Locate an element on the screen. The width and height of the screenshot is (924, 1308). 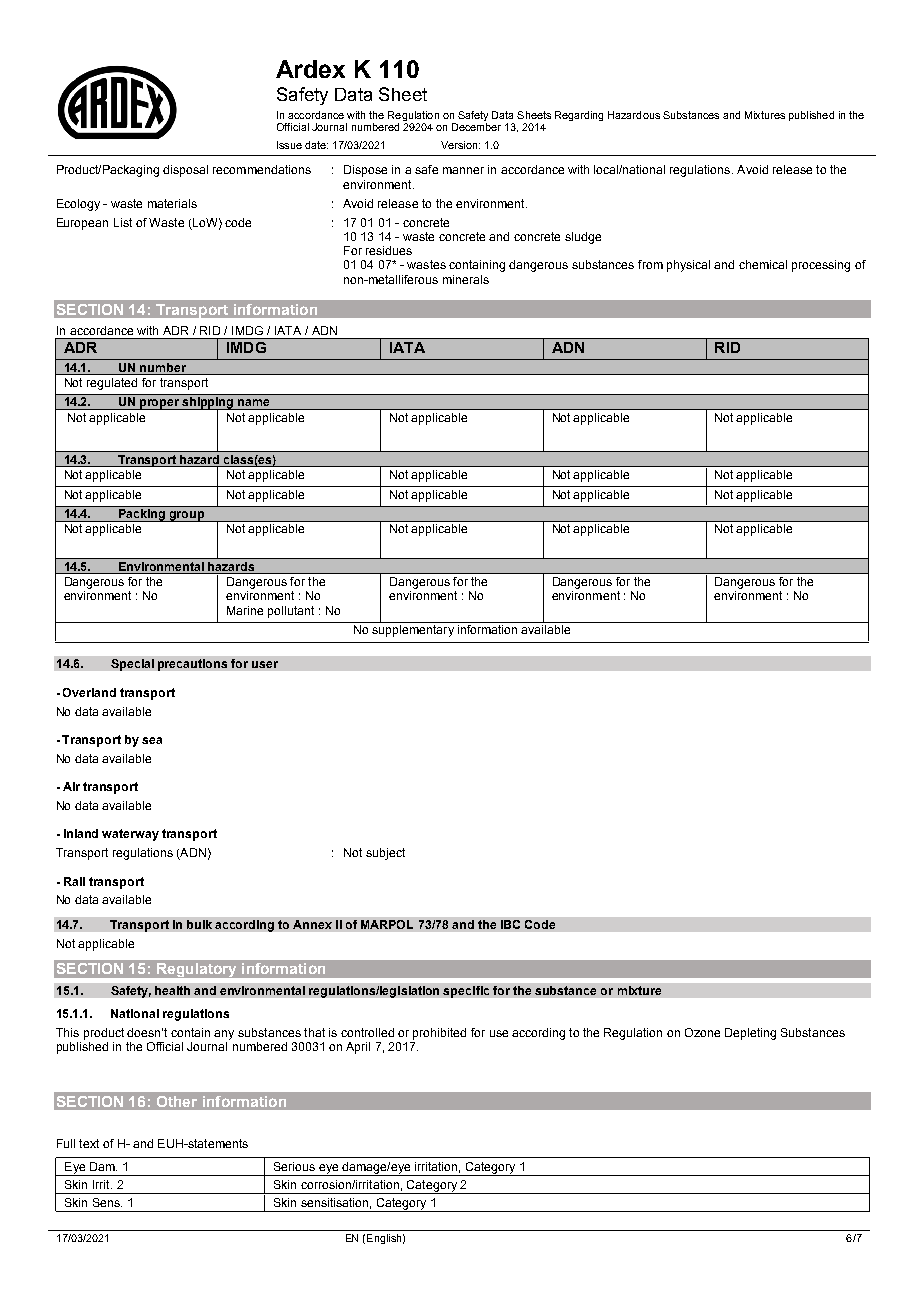
Ozone is located at coordinates (702, 1032).
